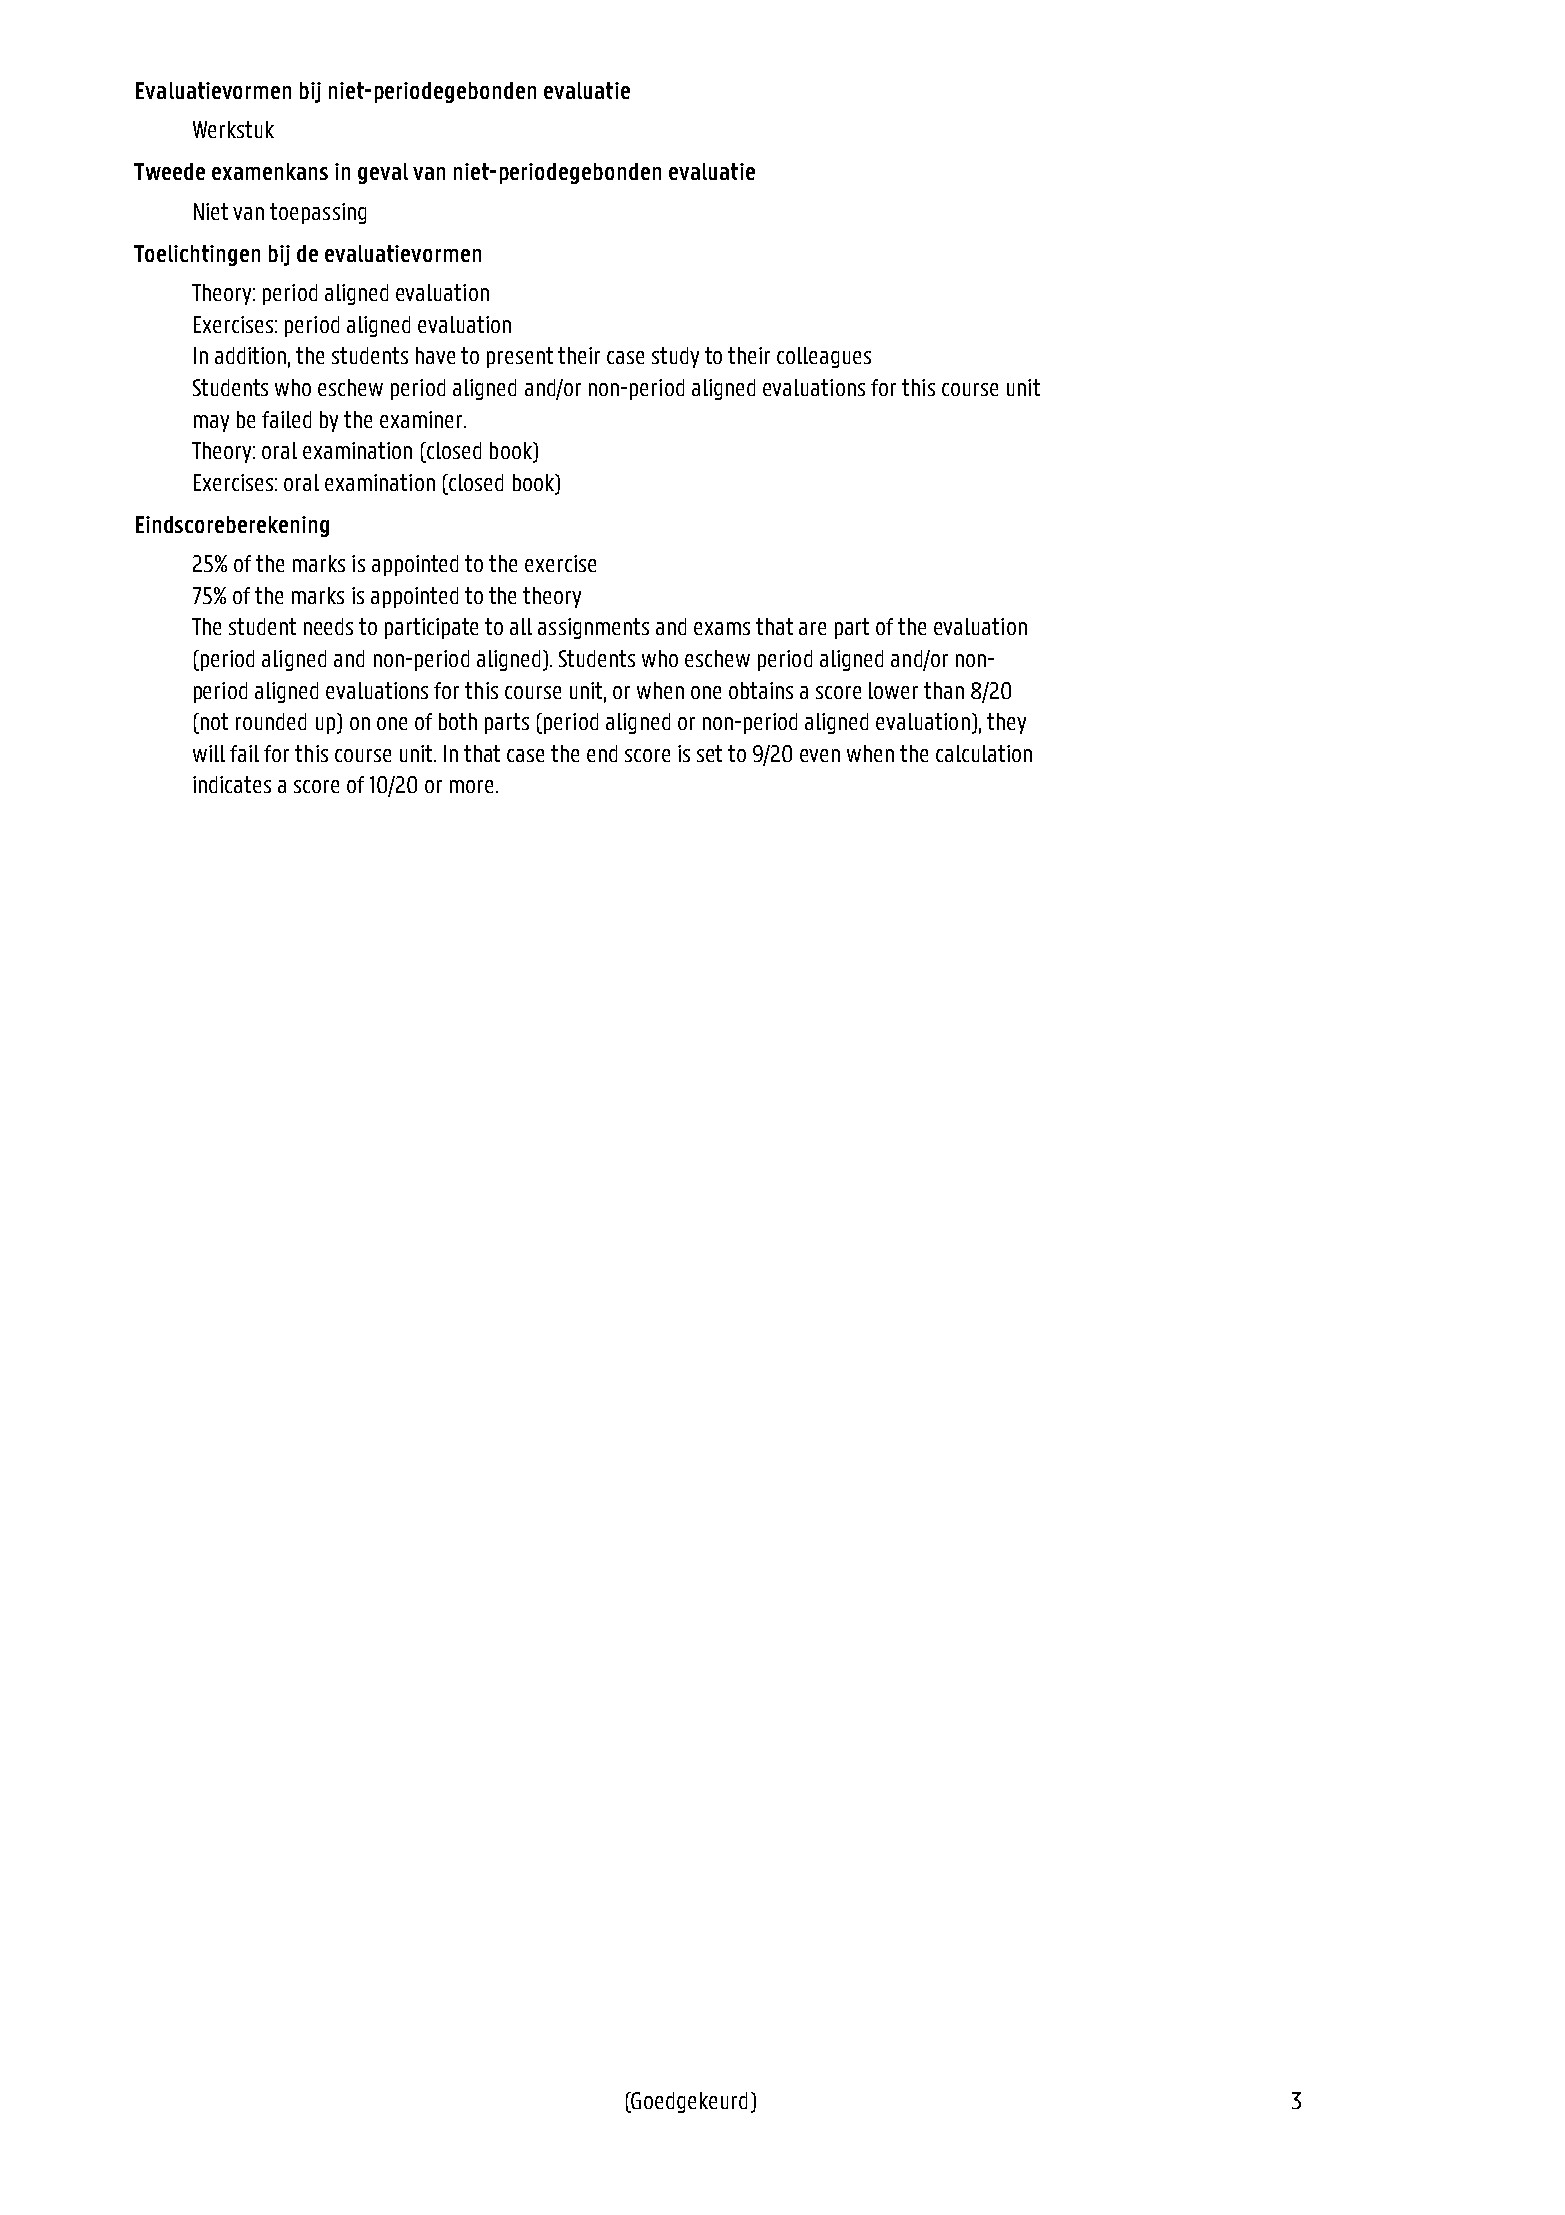 The image size is (1565, 2215). What do you see at coordinates (593, 628) in the screenshot?
I see `assignments` at bounding box center [593, 628].
